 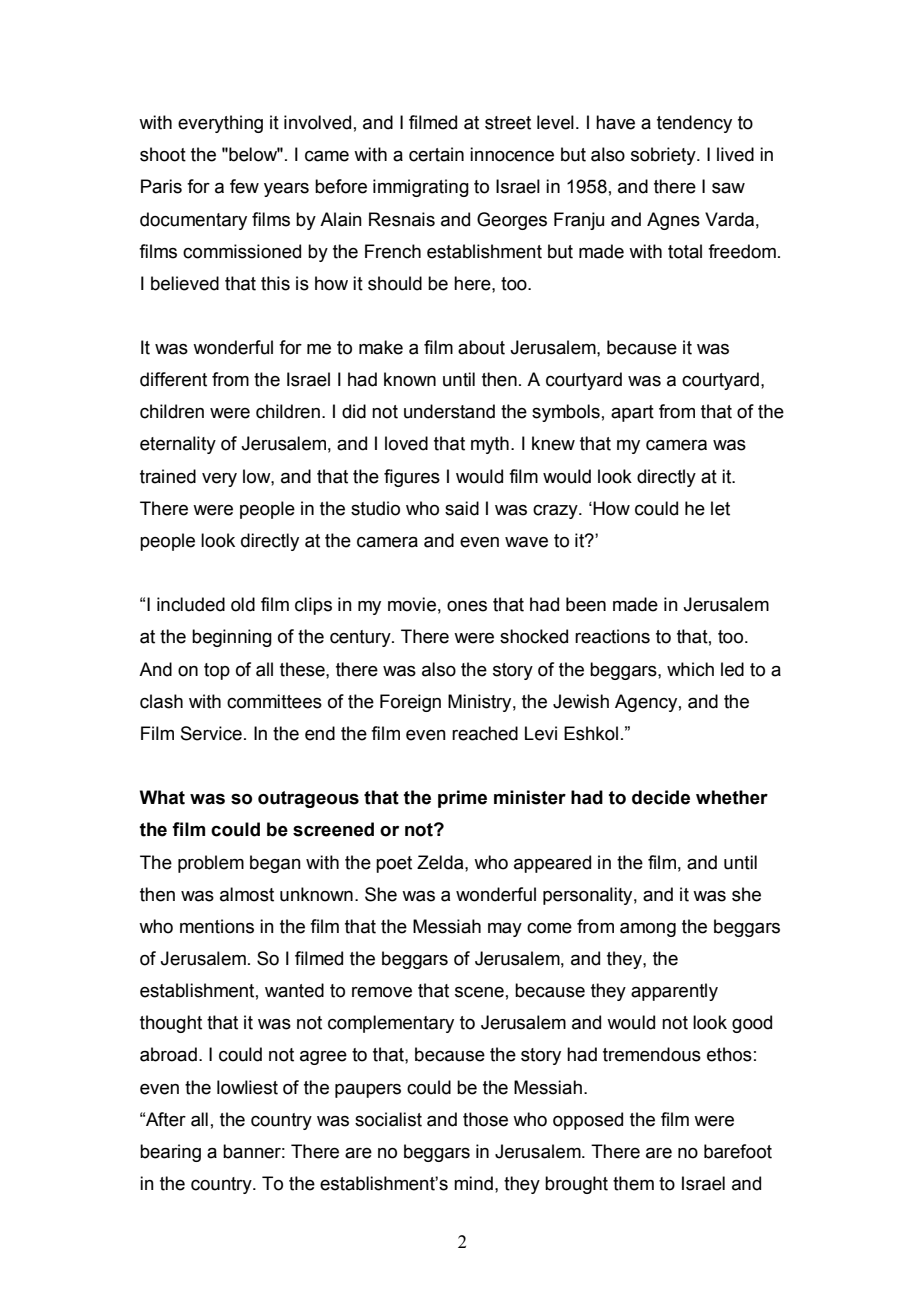 What do you see at coordinates (661, 797) in the screenshot?
I see `decide` at bounding box center [661, 797].
